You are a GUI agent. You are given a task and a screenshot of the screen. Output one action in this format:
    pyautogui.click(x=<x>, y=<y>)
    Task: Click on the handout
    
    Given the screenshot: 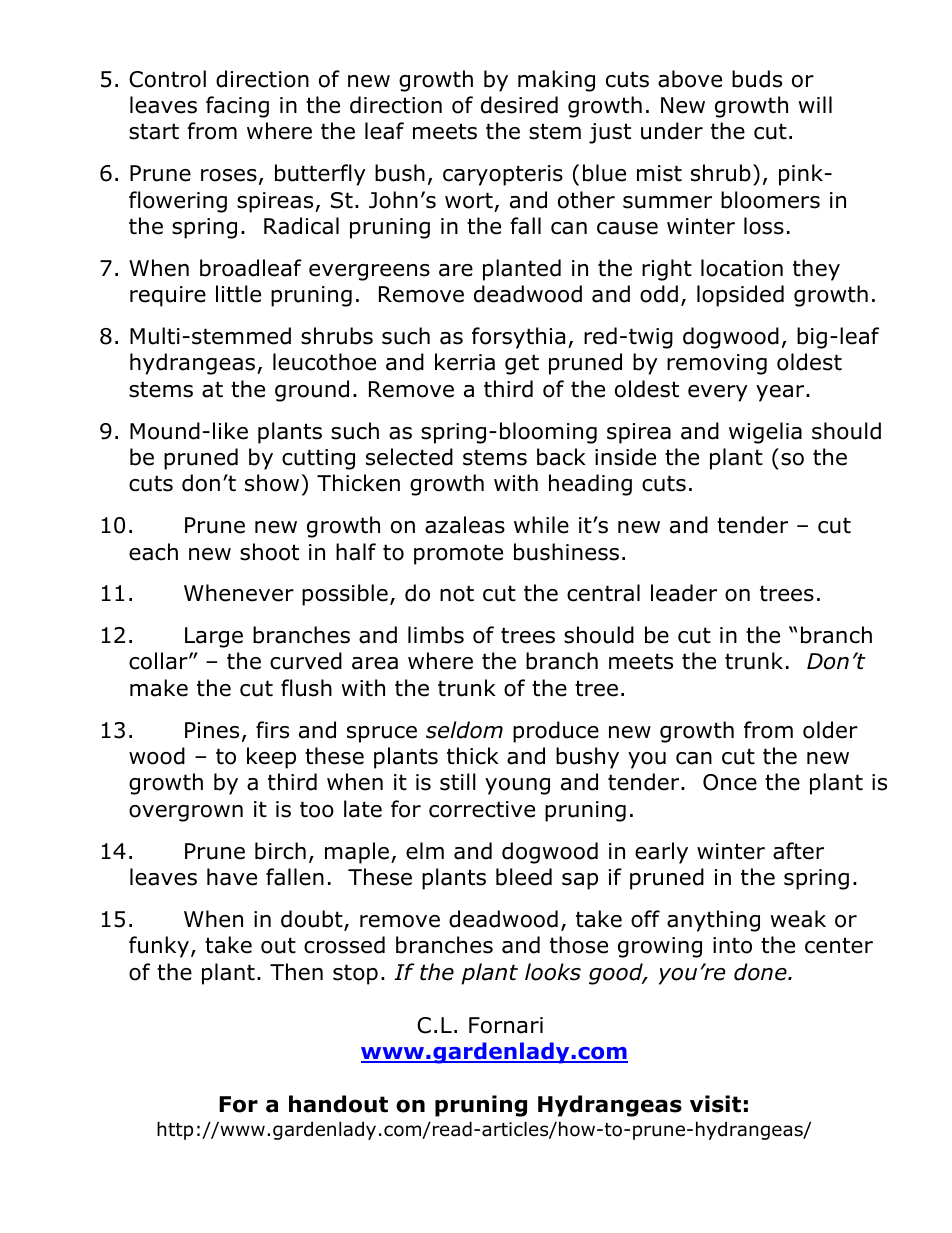 What is the action you would take?
    pyautogui.click(x=338, y=1104)
